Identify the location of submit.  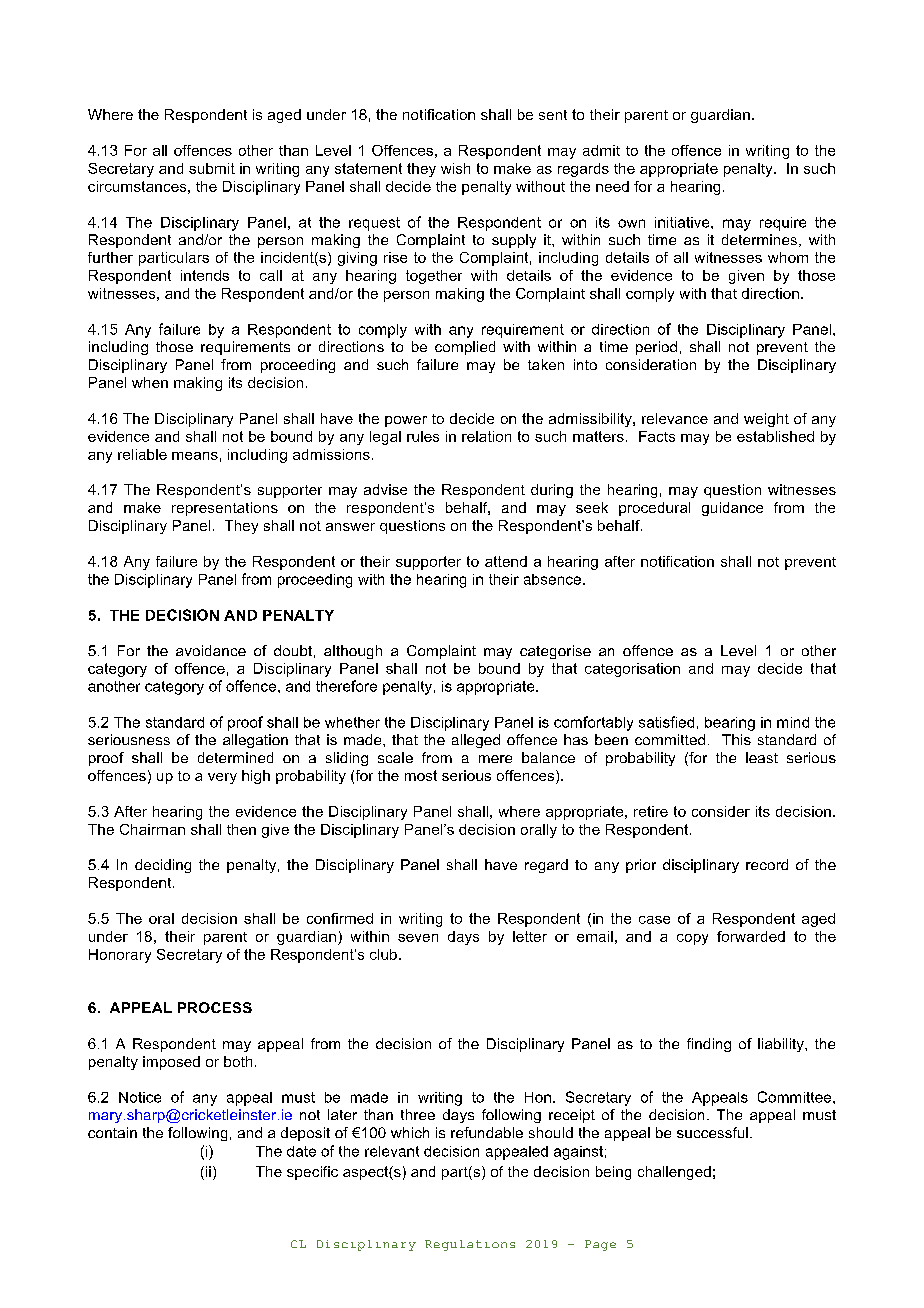
(212, 168).
